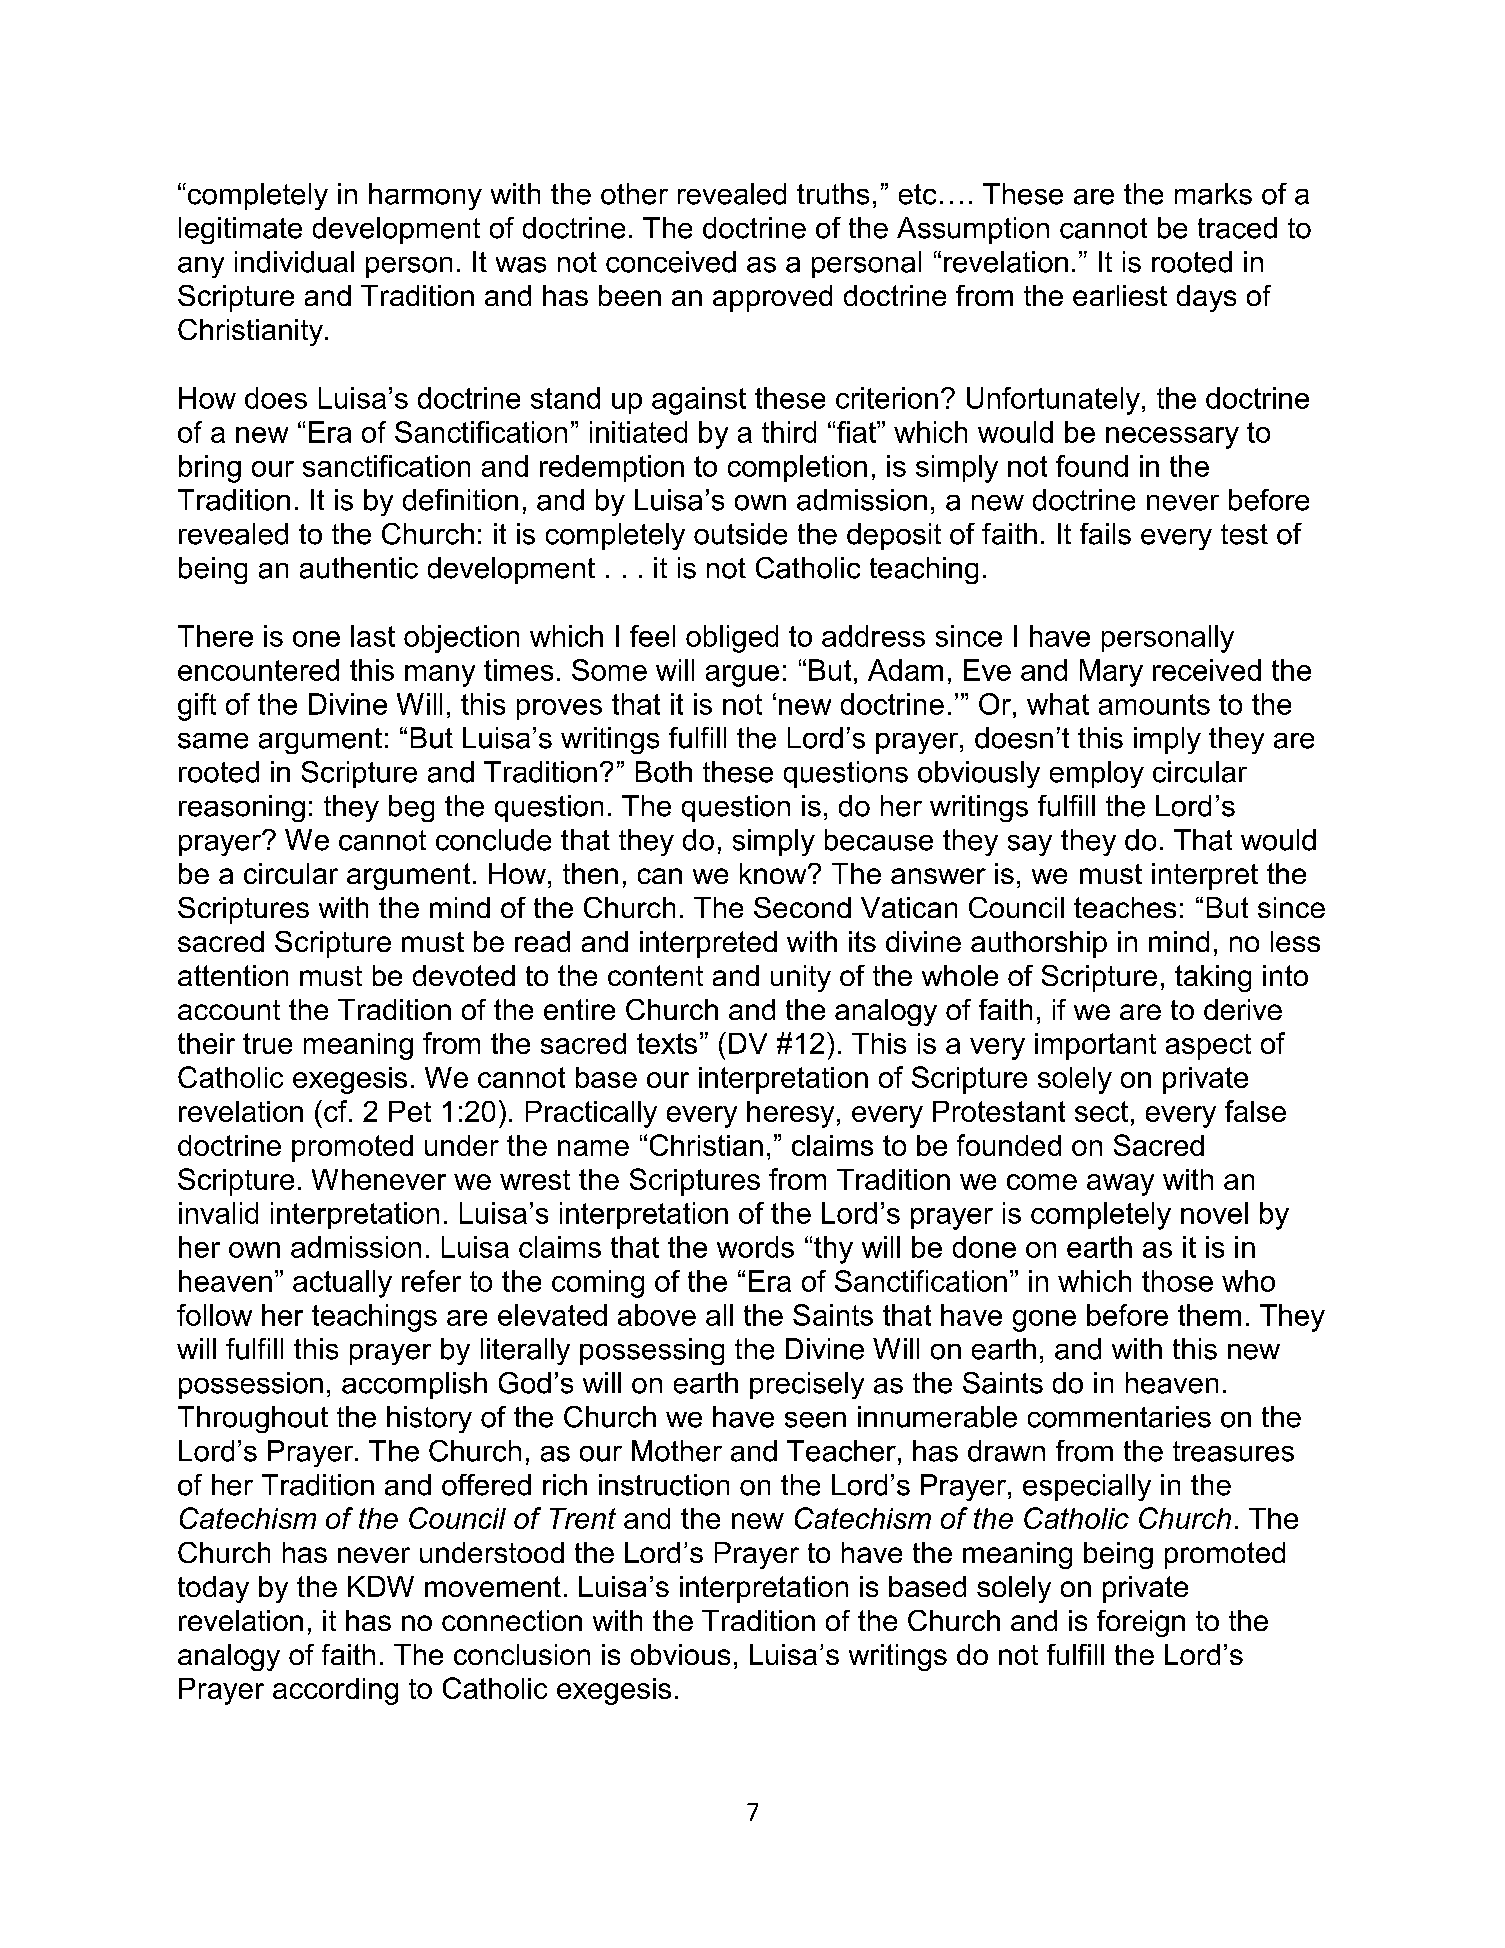  Describe the element at coordinates (755, 1247) in the screenshot. I see `words` at that location.
